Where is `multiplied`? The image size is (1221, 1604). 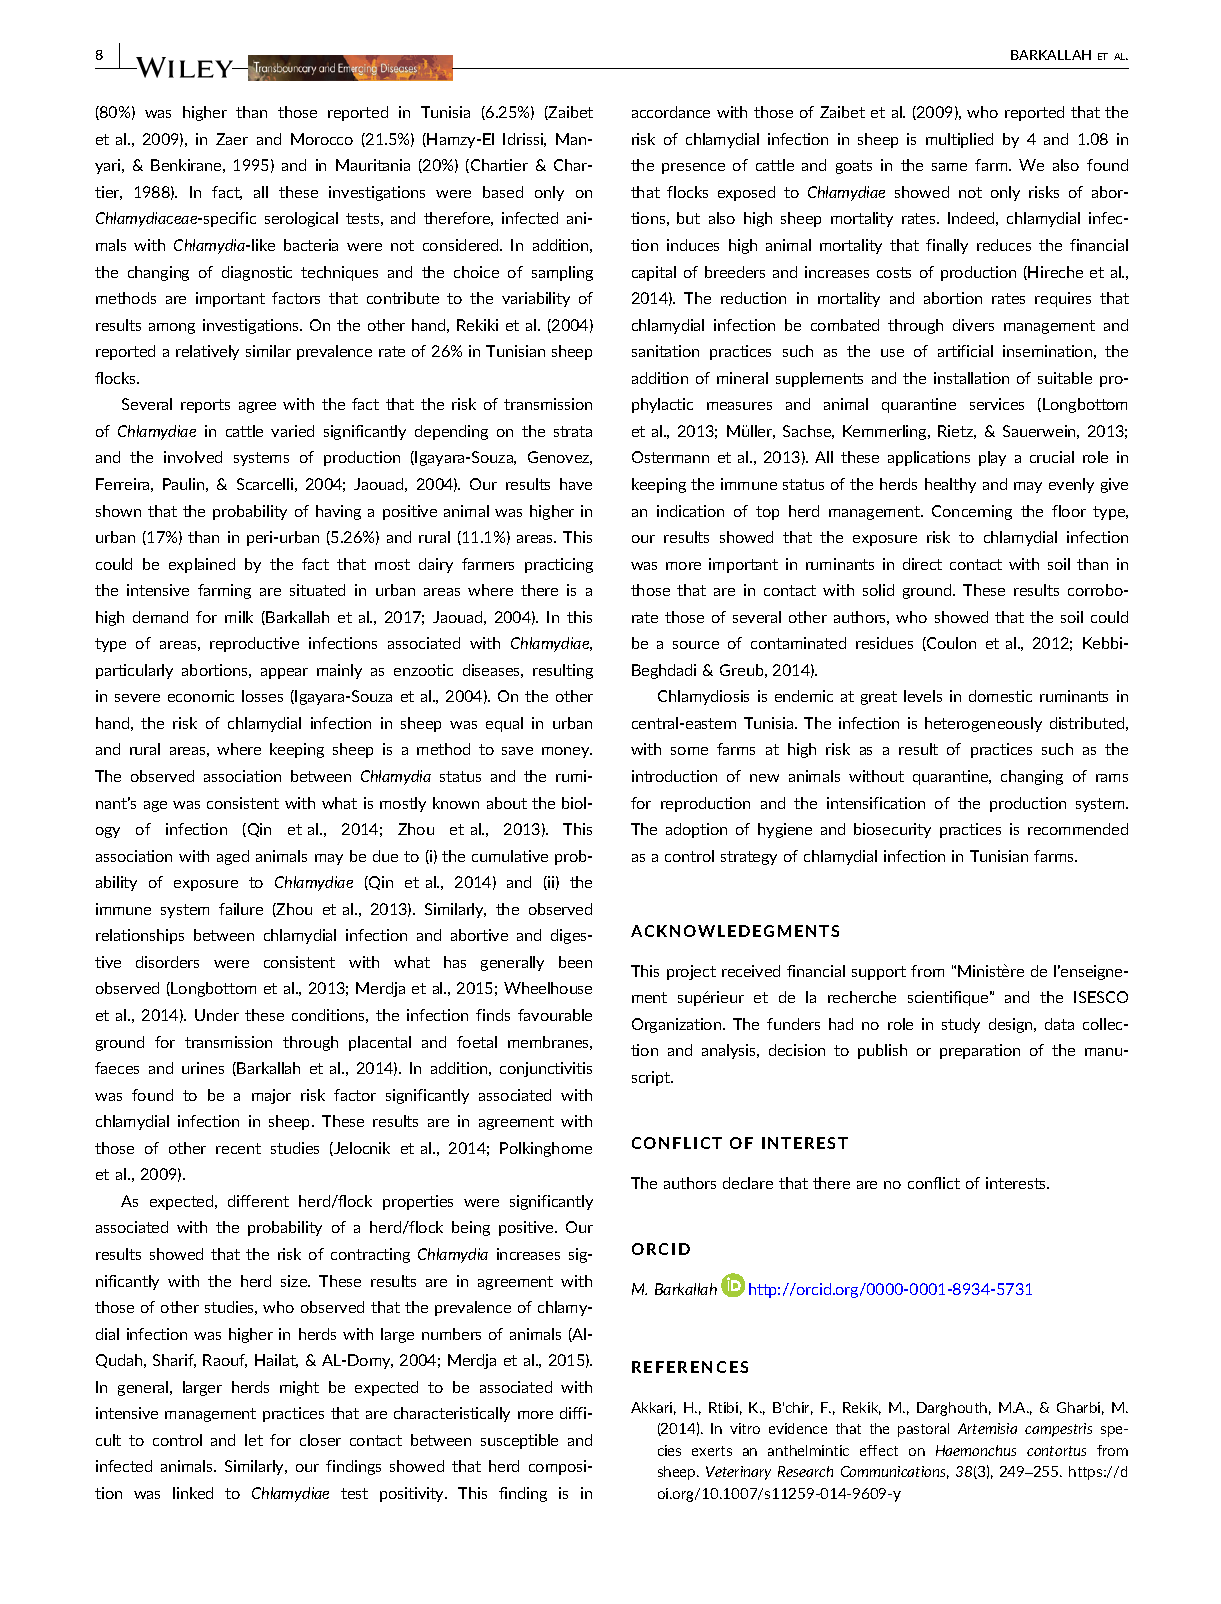 multiplied is located at coordinates (959, 140).
